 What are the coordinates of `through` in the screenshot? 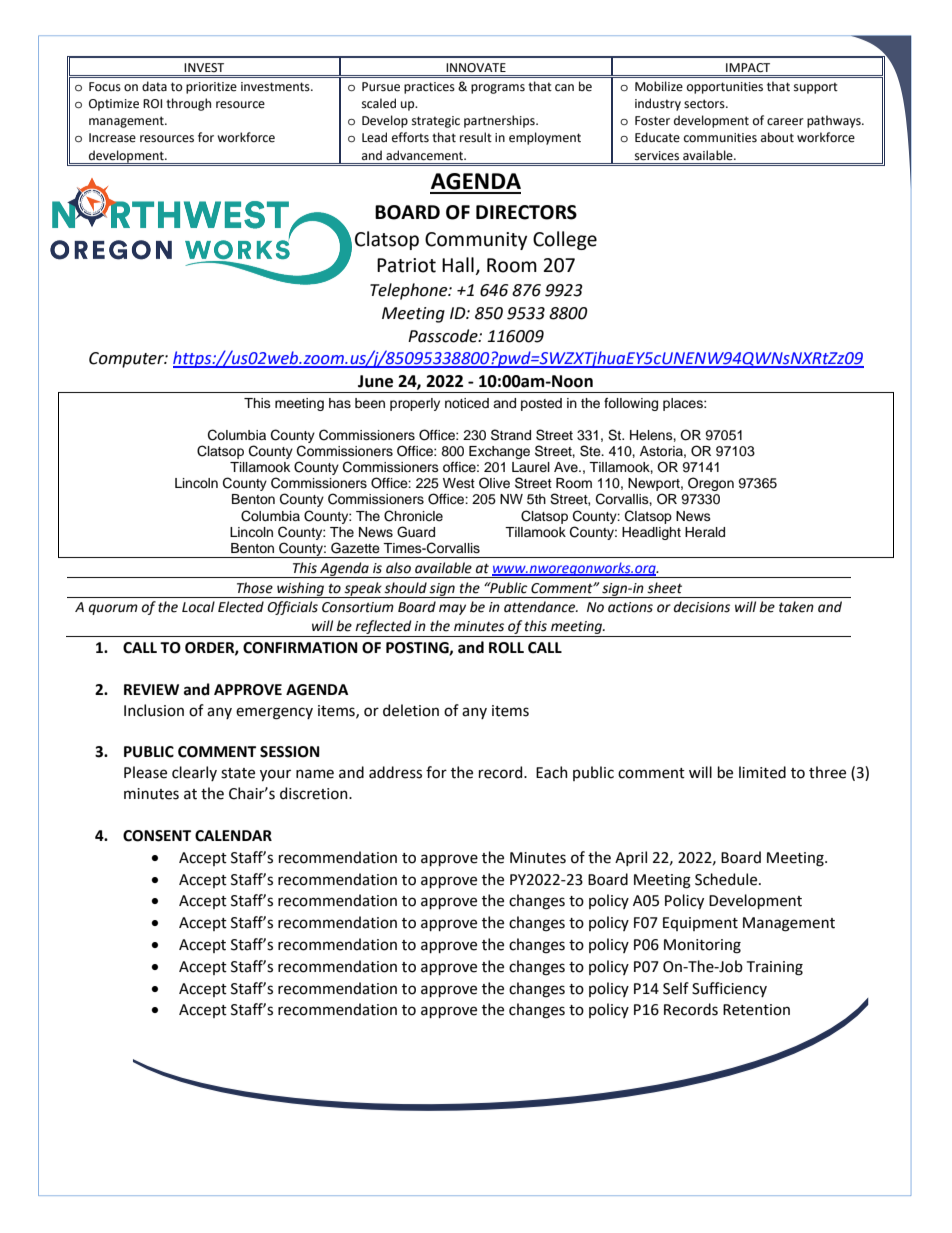 It's located at (188, 104).
